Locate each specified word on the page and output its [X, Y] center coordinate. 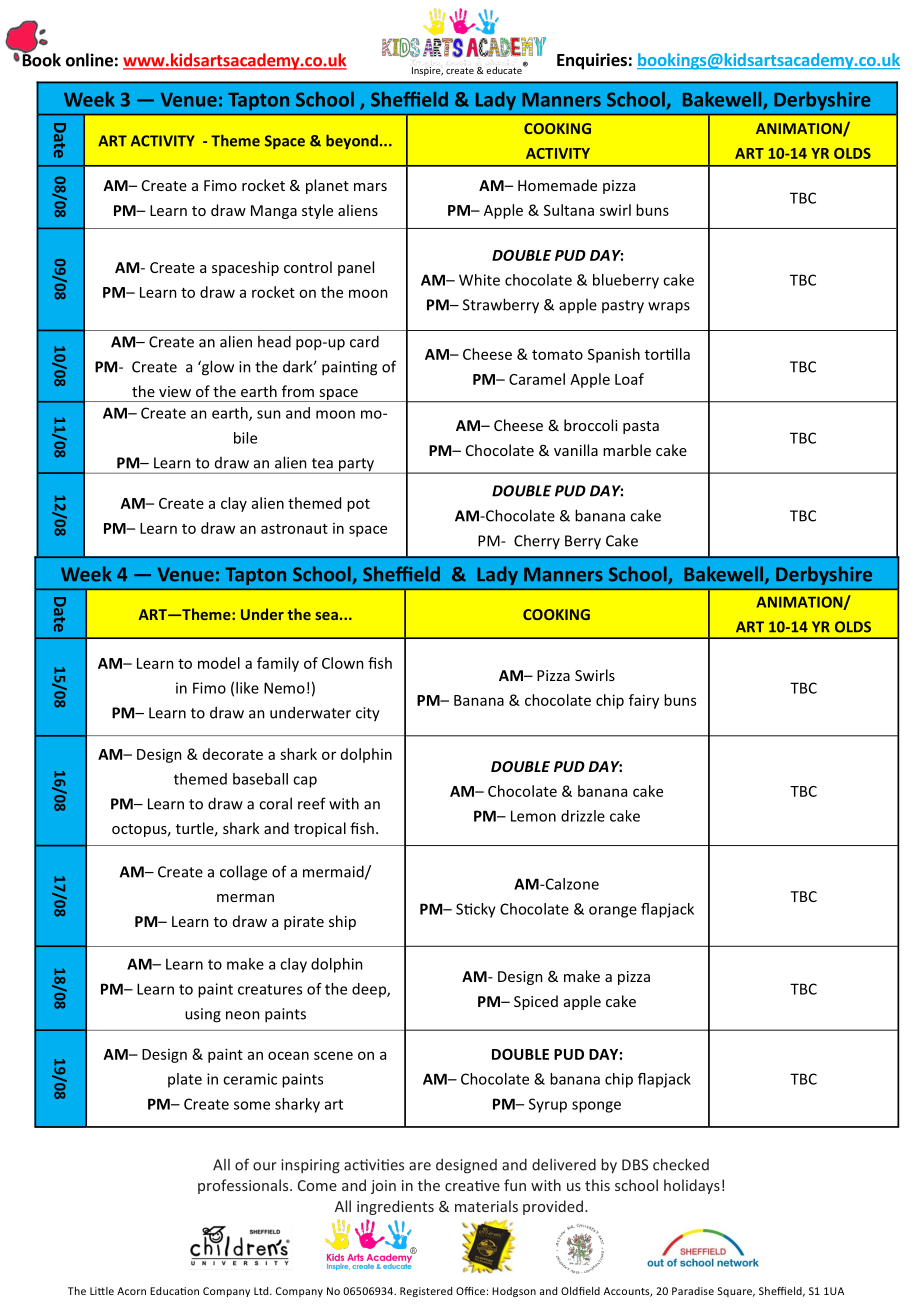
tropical [320, 829]
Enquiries [592, 61]
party [356, 466]
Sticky [476, 910]
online [89, 60]
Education [174, 1291]
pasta [641, 427]
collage [243, 873]
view [175, 391]
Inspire [427, 71]
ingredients [395, 1207]
